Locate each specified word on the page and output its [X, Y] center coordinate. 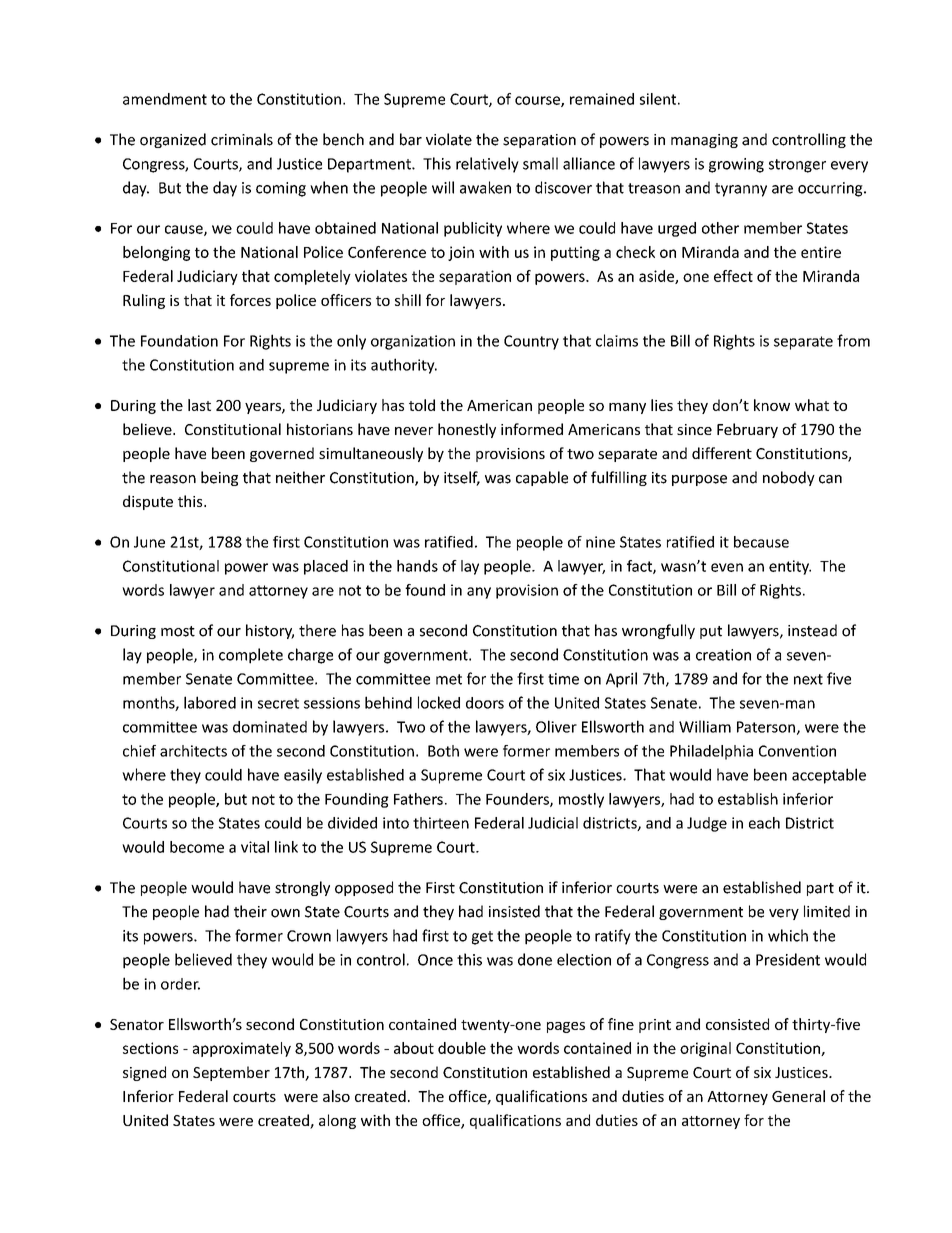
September [231, 1073]
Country [531, 342]
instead [812, 630]
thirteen [441, 823]
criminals [242, 139]
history [270, 631]
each [764, 823]
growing [736, 165]
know [772, 405]
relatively [487, 165]
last [199, 405]
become [197, 847]
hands [417, 566]
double [462, 1048]
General [798, 1096]
